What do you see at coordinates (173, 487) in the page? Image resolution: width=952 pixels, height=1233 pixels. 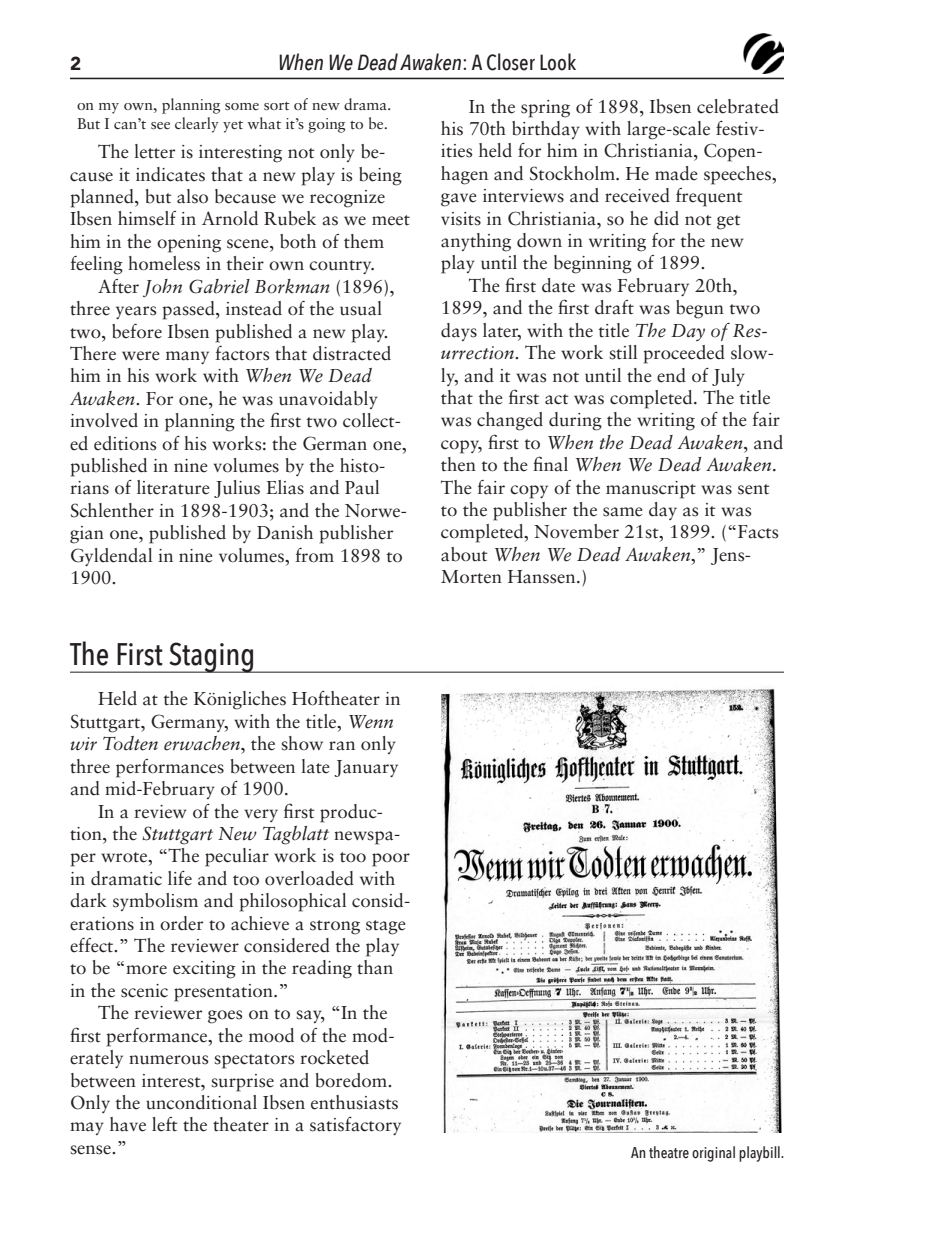 I see `literature` at bounding box center [173, 487].
